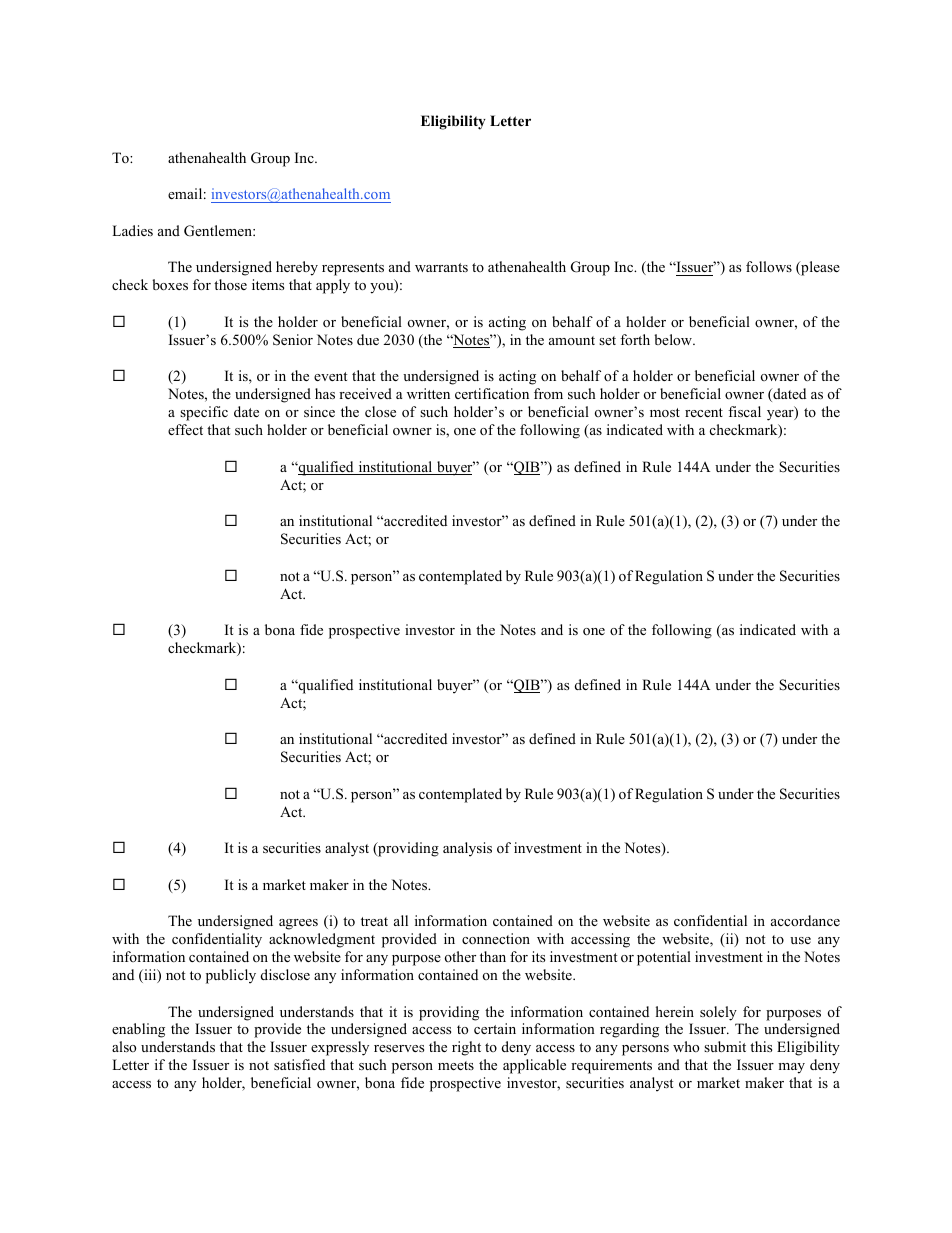 The height and width of the screenshot is (1233, 952). I want to click on effect, so click(185, 429).
